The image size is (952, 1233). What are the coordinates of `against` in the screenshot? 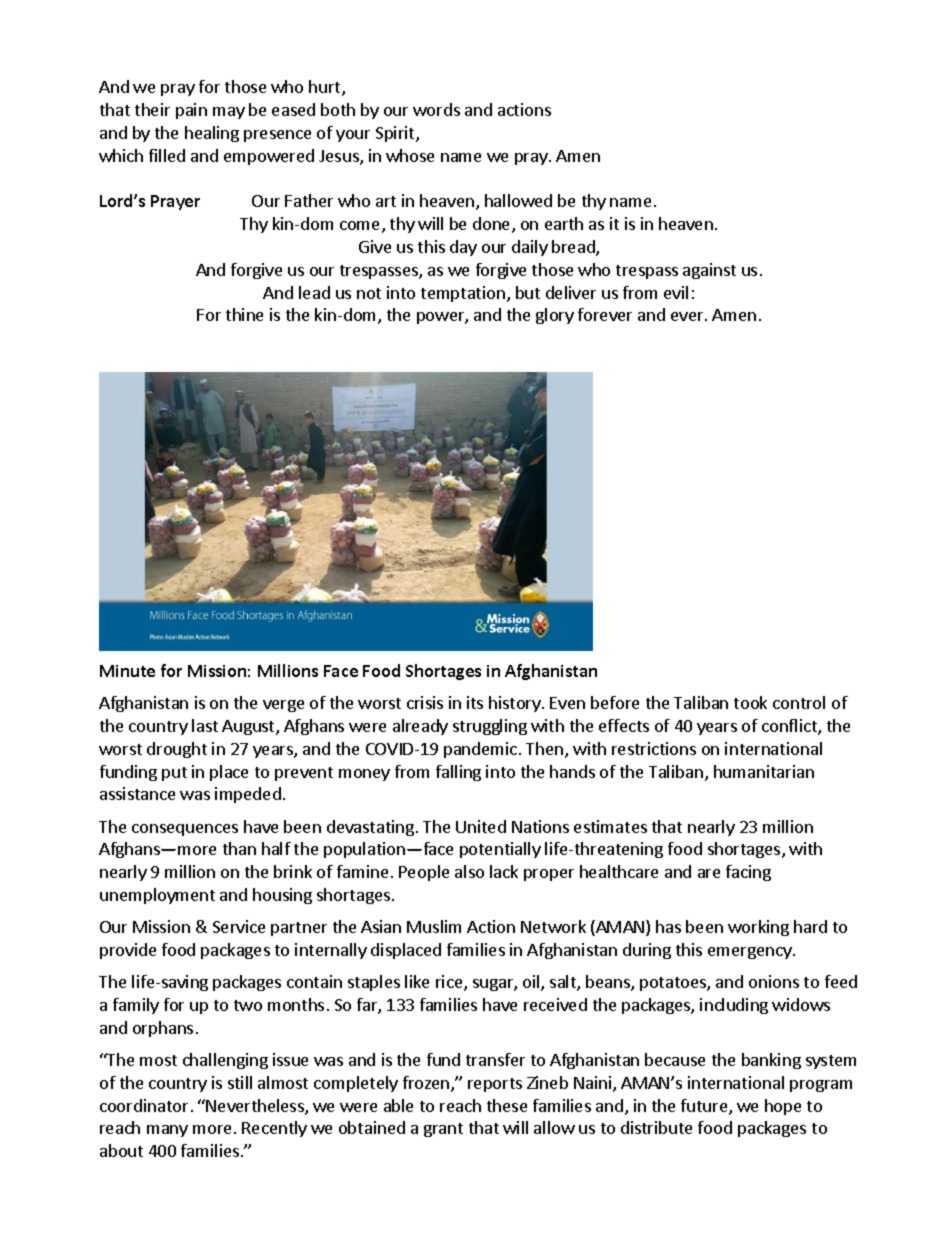 It's located at (709, 271).
